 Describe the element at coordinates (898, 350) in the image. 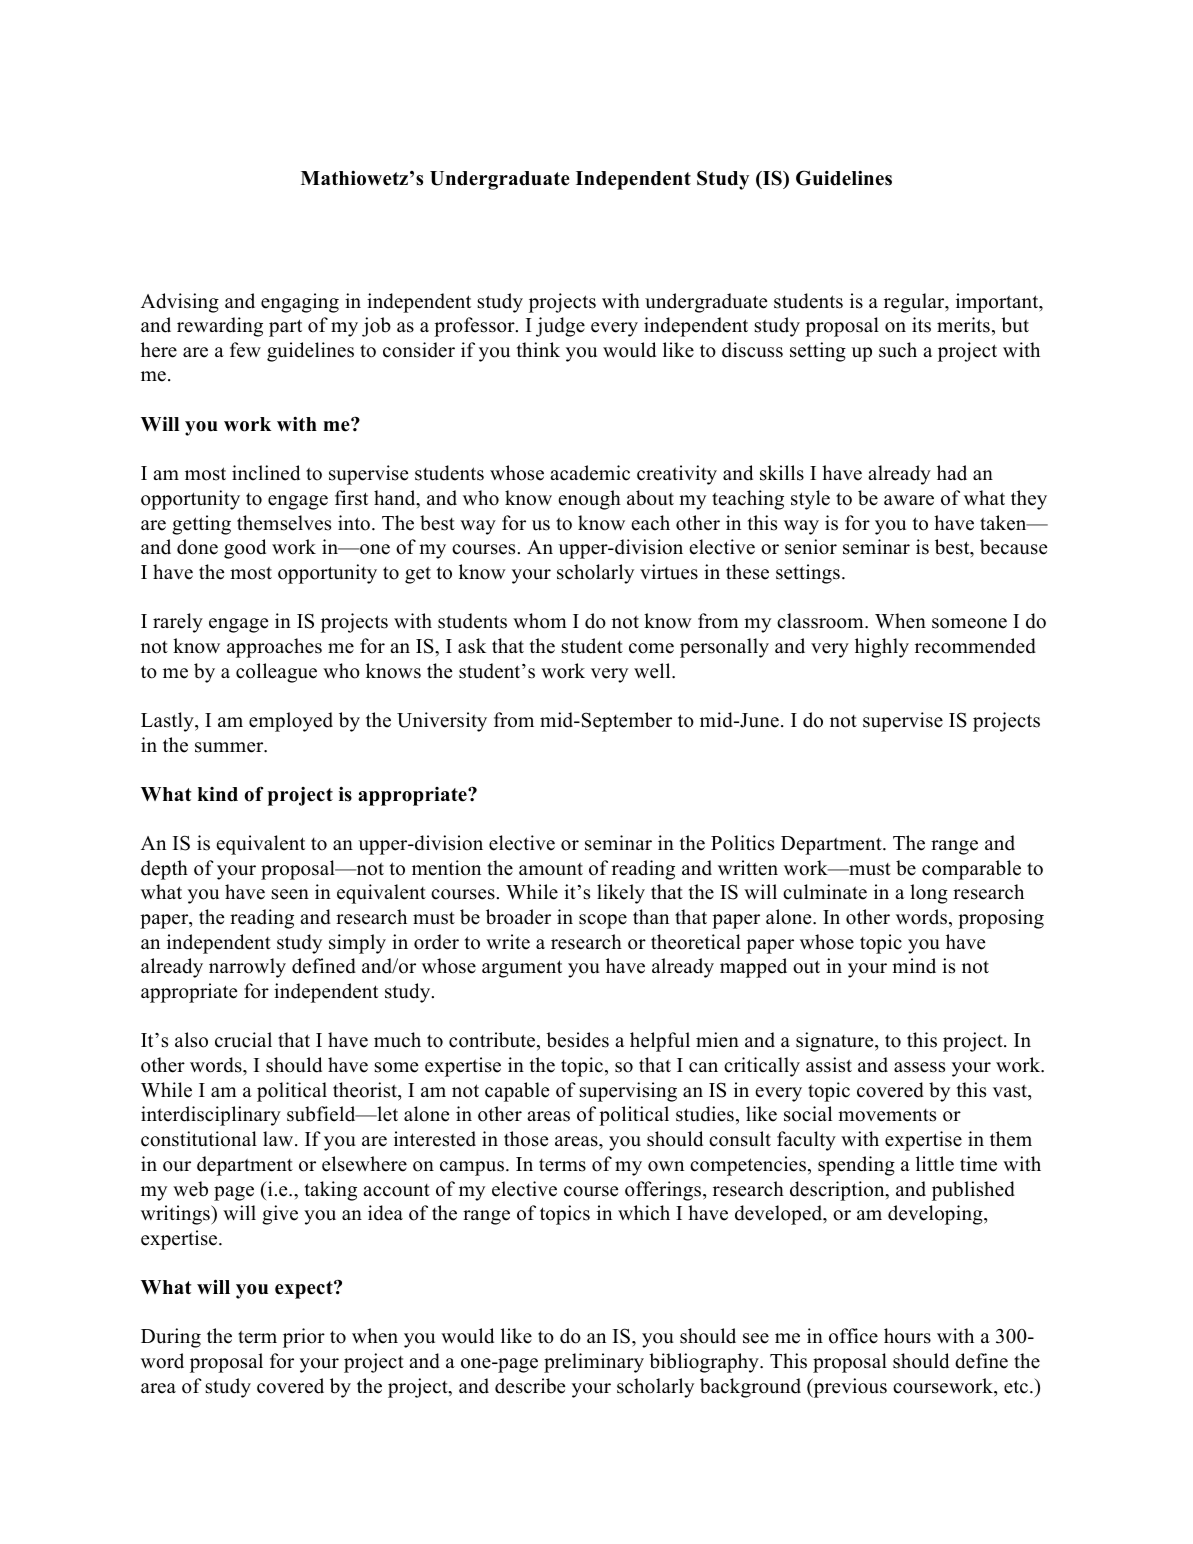

I see `such` at that location.
